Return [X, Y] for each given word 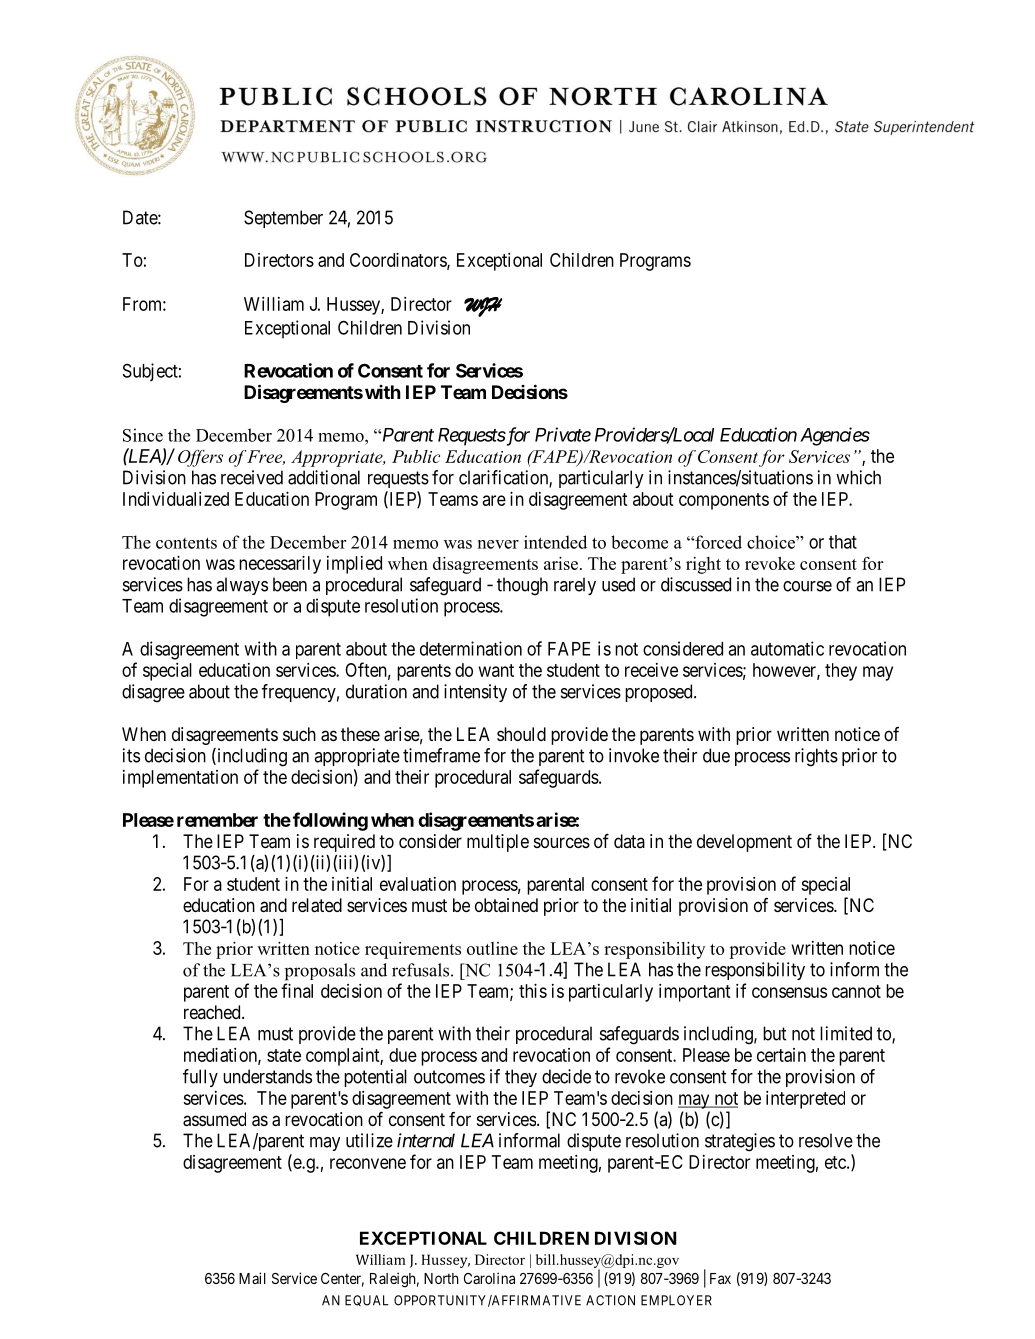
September [283, 219]
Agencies [835, 436]
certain [781, 1055]
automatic [787, 648]
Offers [200, 458]
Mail [252, 1278]
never [498, 544]
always [242, 586]
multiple [498, 843]
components [724, 501]
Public [416, 456]
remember [217, 820]
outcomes [449, 1077]
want [496, 670]
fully [200, 1078]
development [744, 843]
